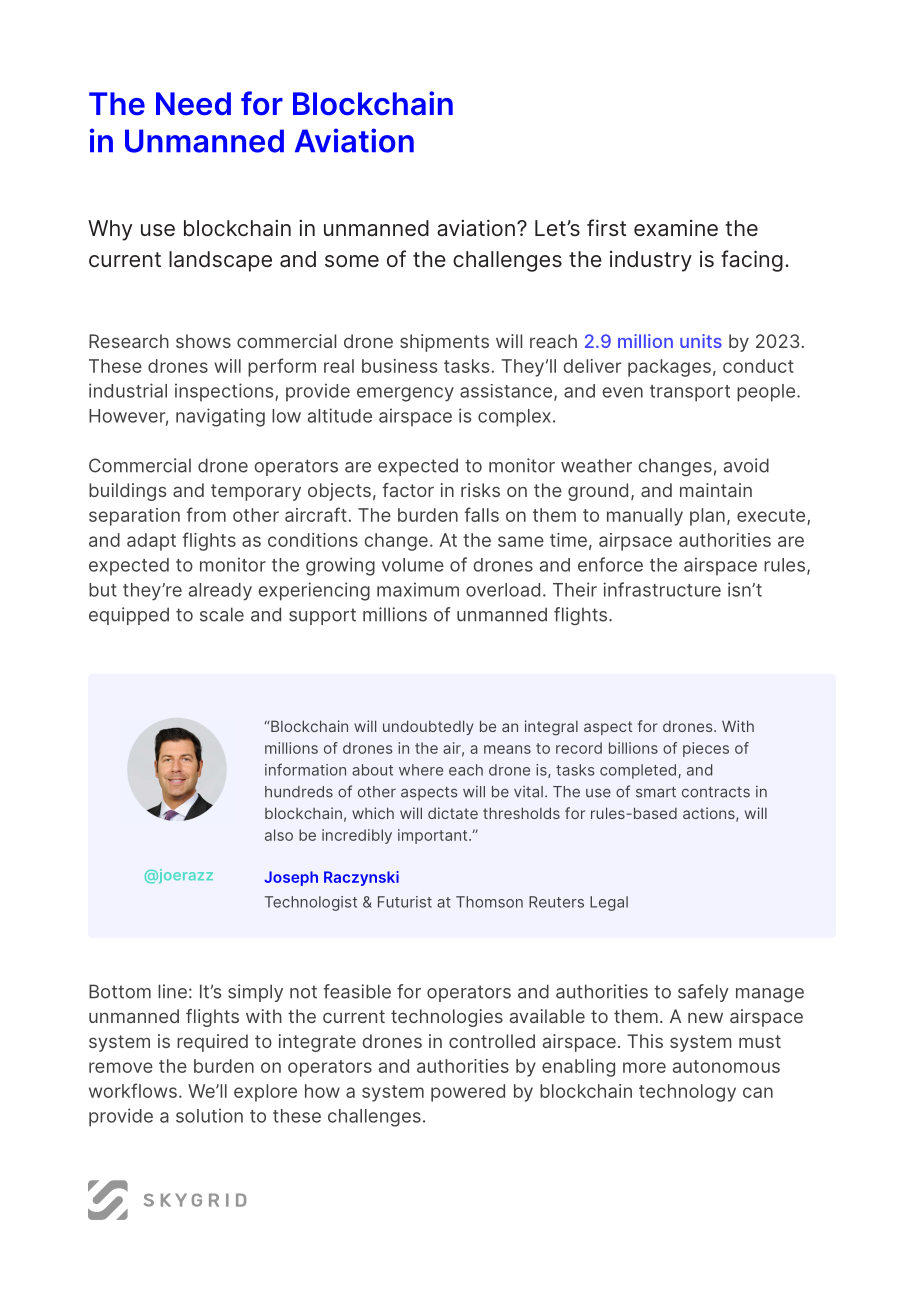 Image resolution: width=924 pixels, height=1308 pixels. What do you see at coordinates (222, 614) in the screenshot?
I see `scale` at bounding box center [222, 614].
